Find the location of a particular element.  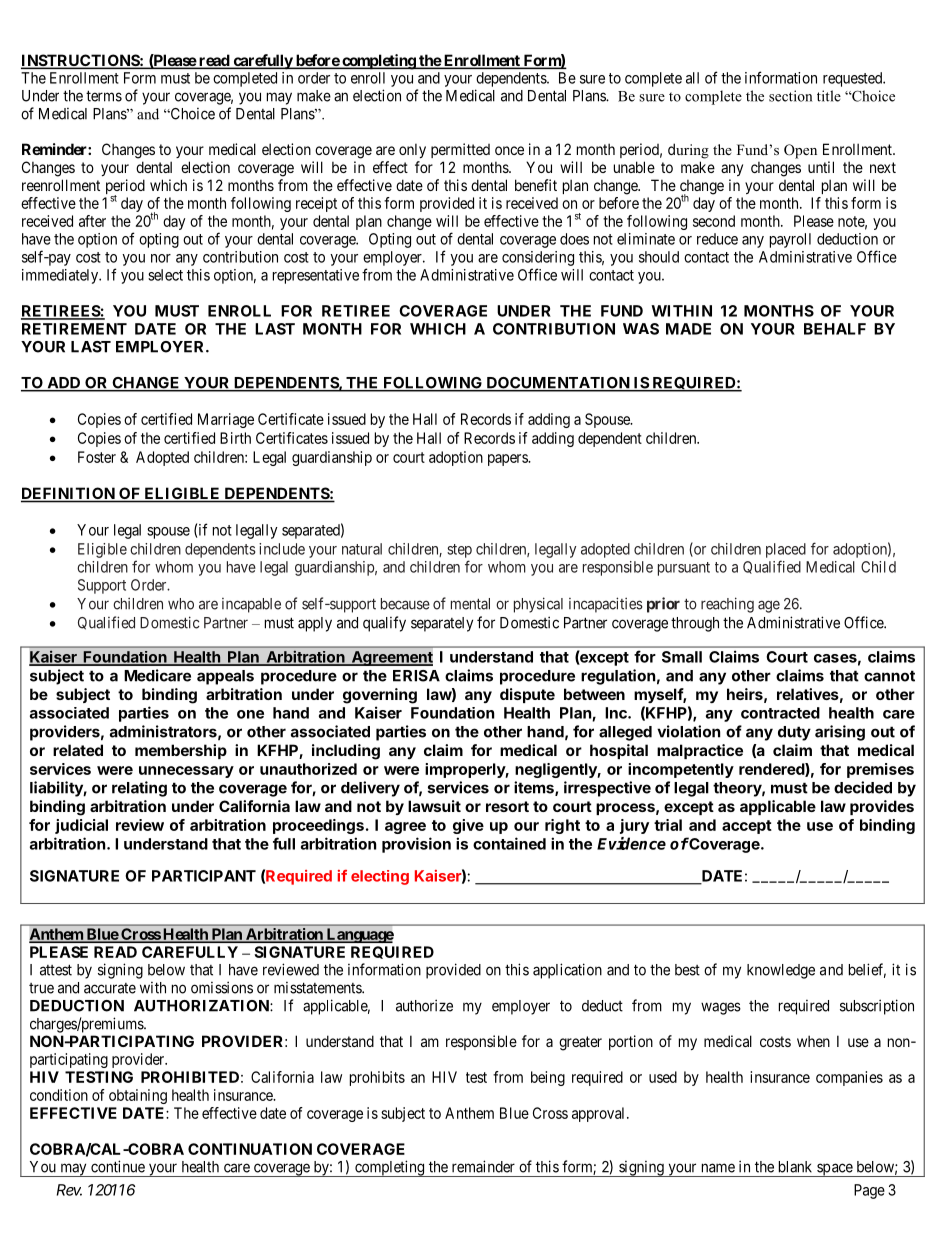

remainder is located at coordinates (483, 1166).
